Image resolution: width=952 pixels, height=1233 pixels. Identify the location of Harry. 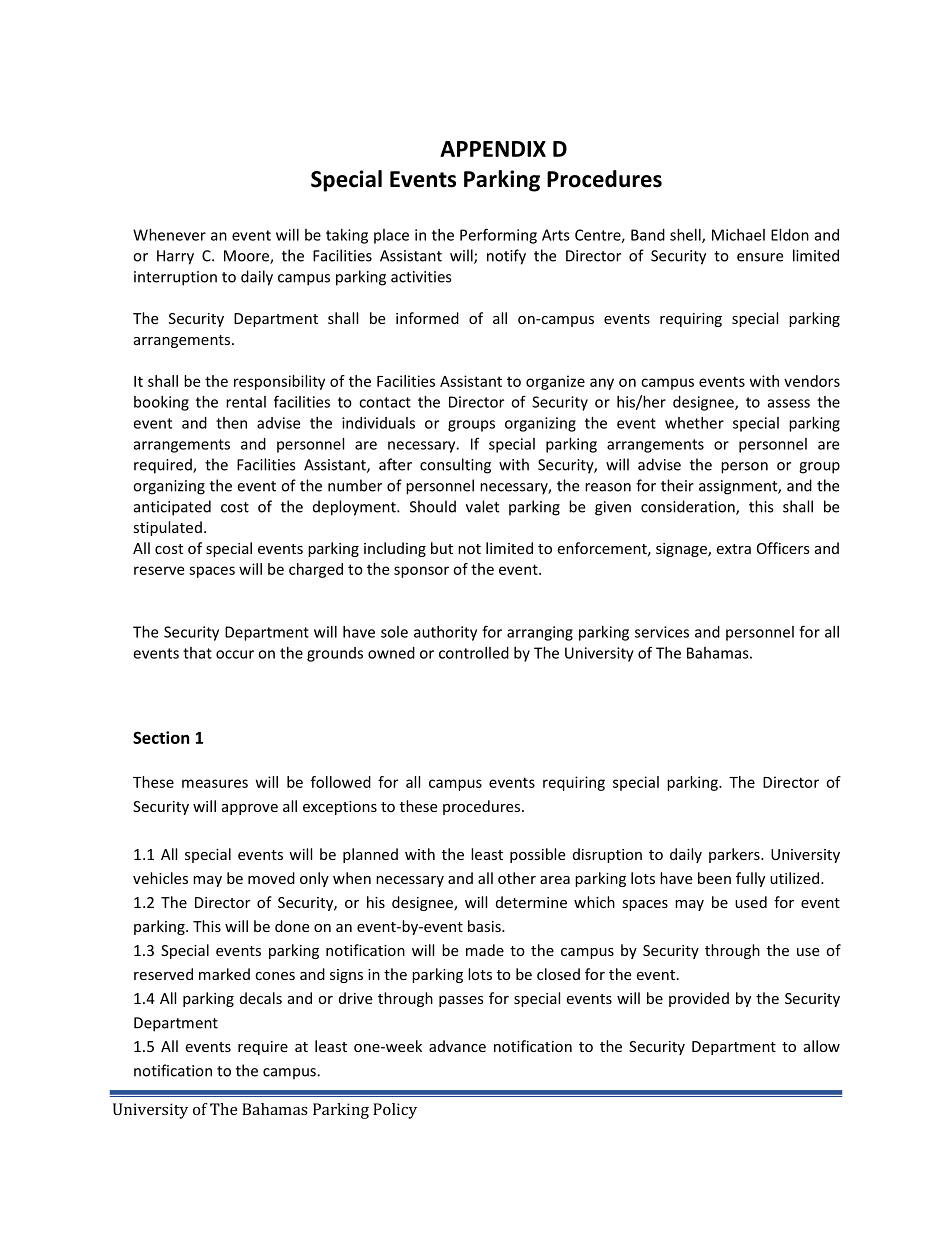
(175, 257).
